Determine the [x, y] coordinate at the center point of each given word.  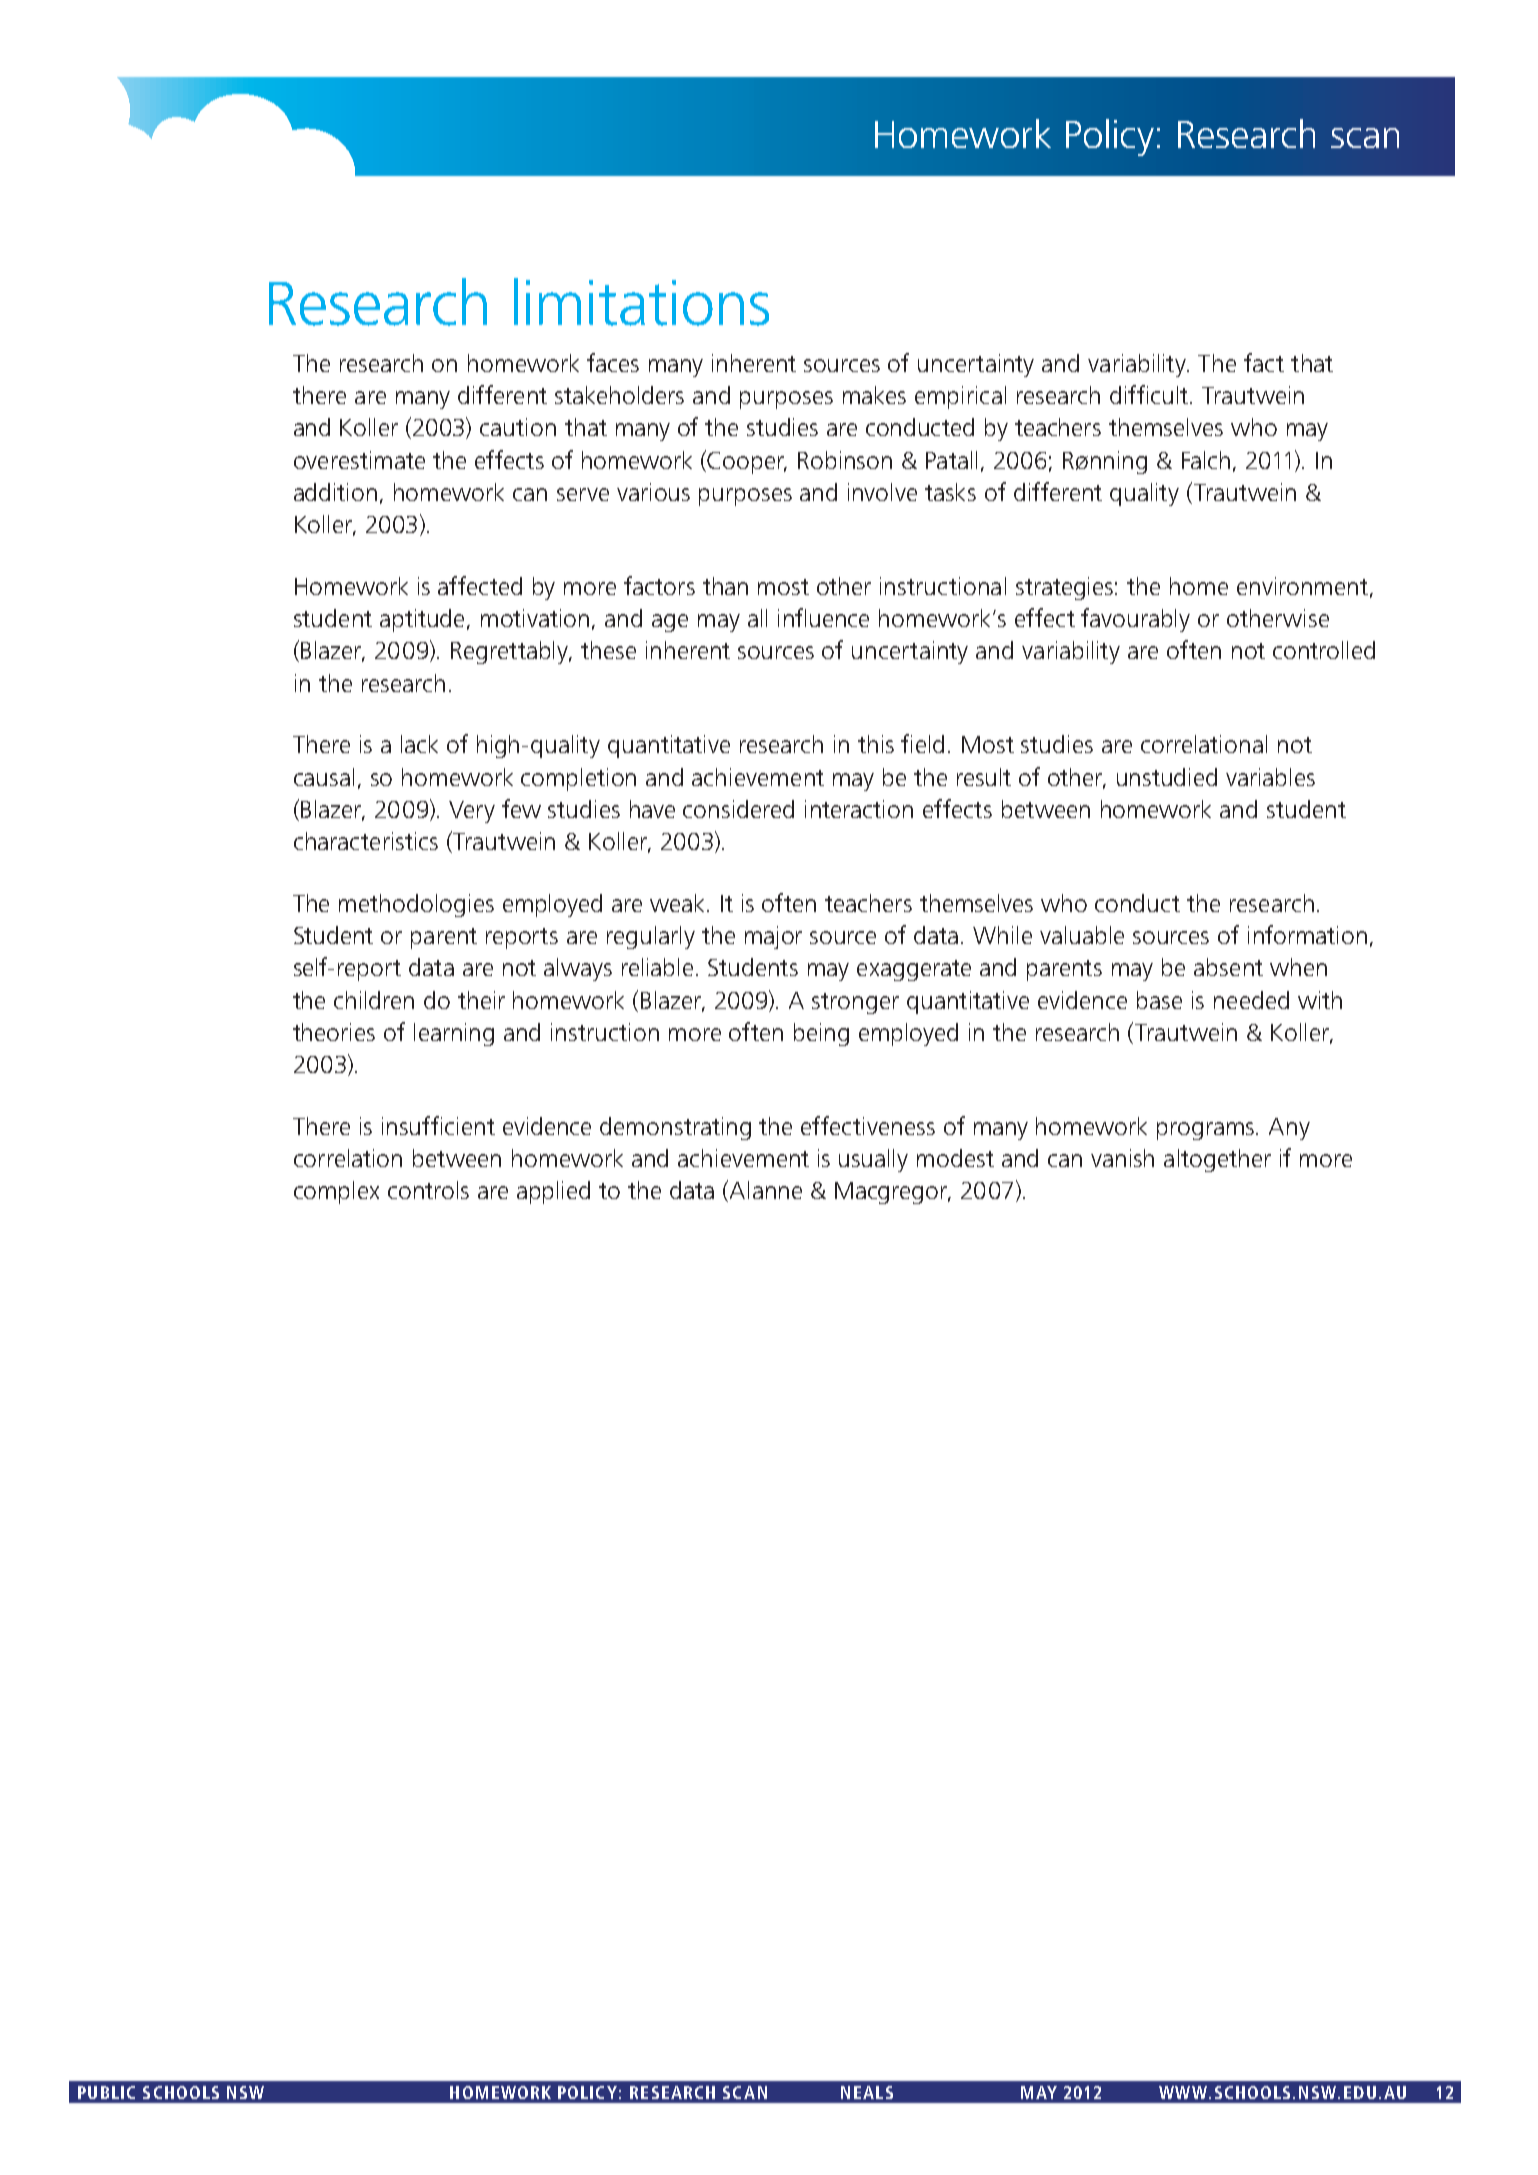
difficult [1150, 394]
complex [336, 1192]
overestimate [359, 460]
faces [613, 362]
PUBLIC [106, 2092]
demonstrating [675, 1128]
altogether [1217, 1160]
